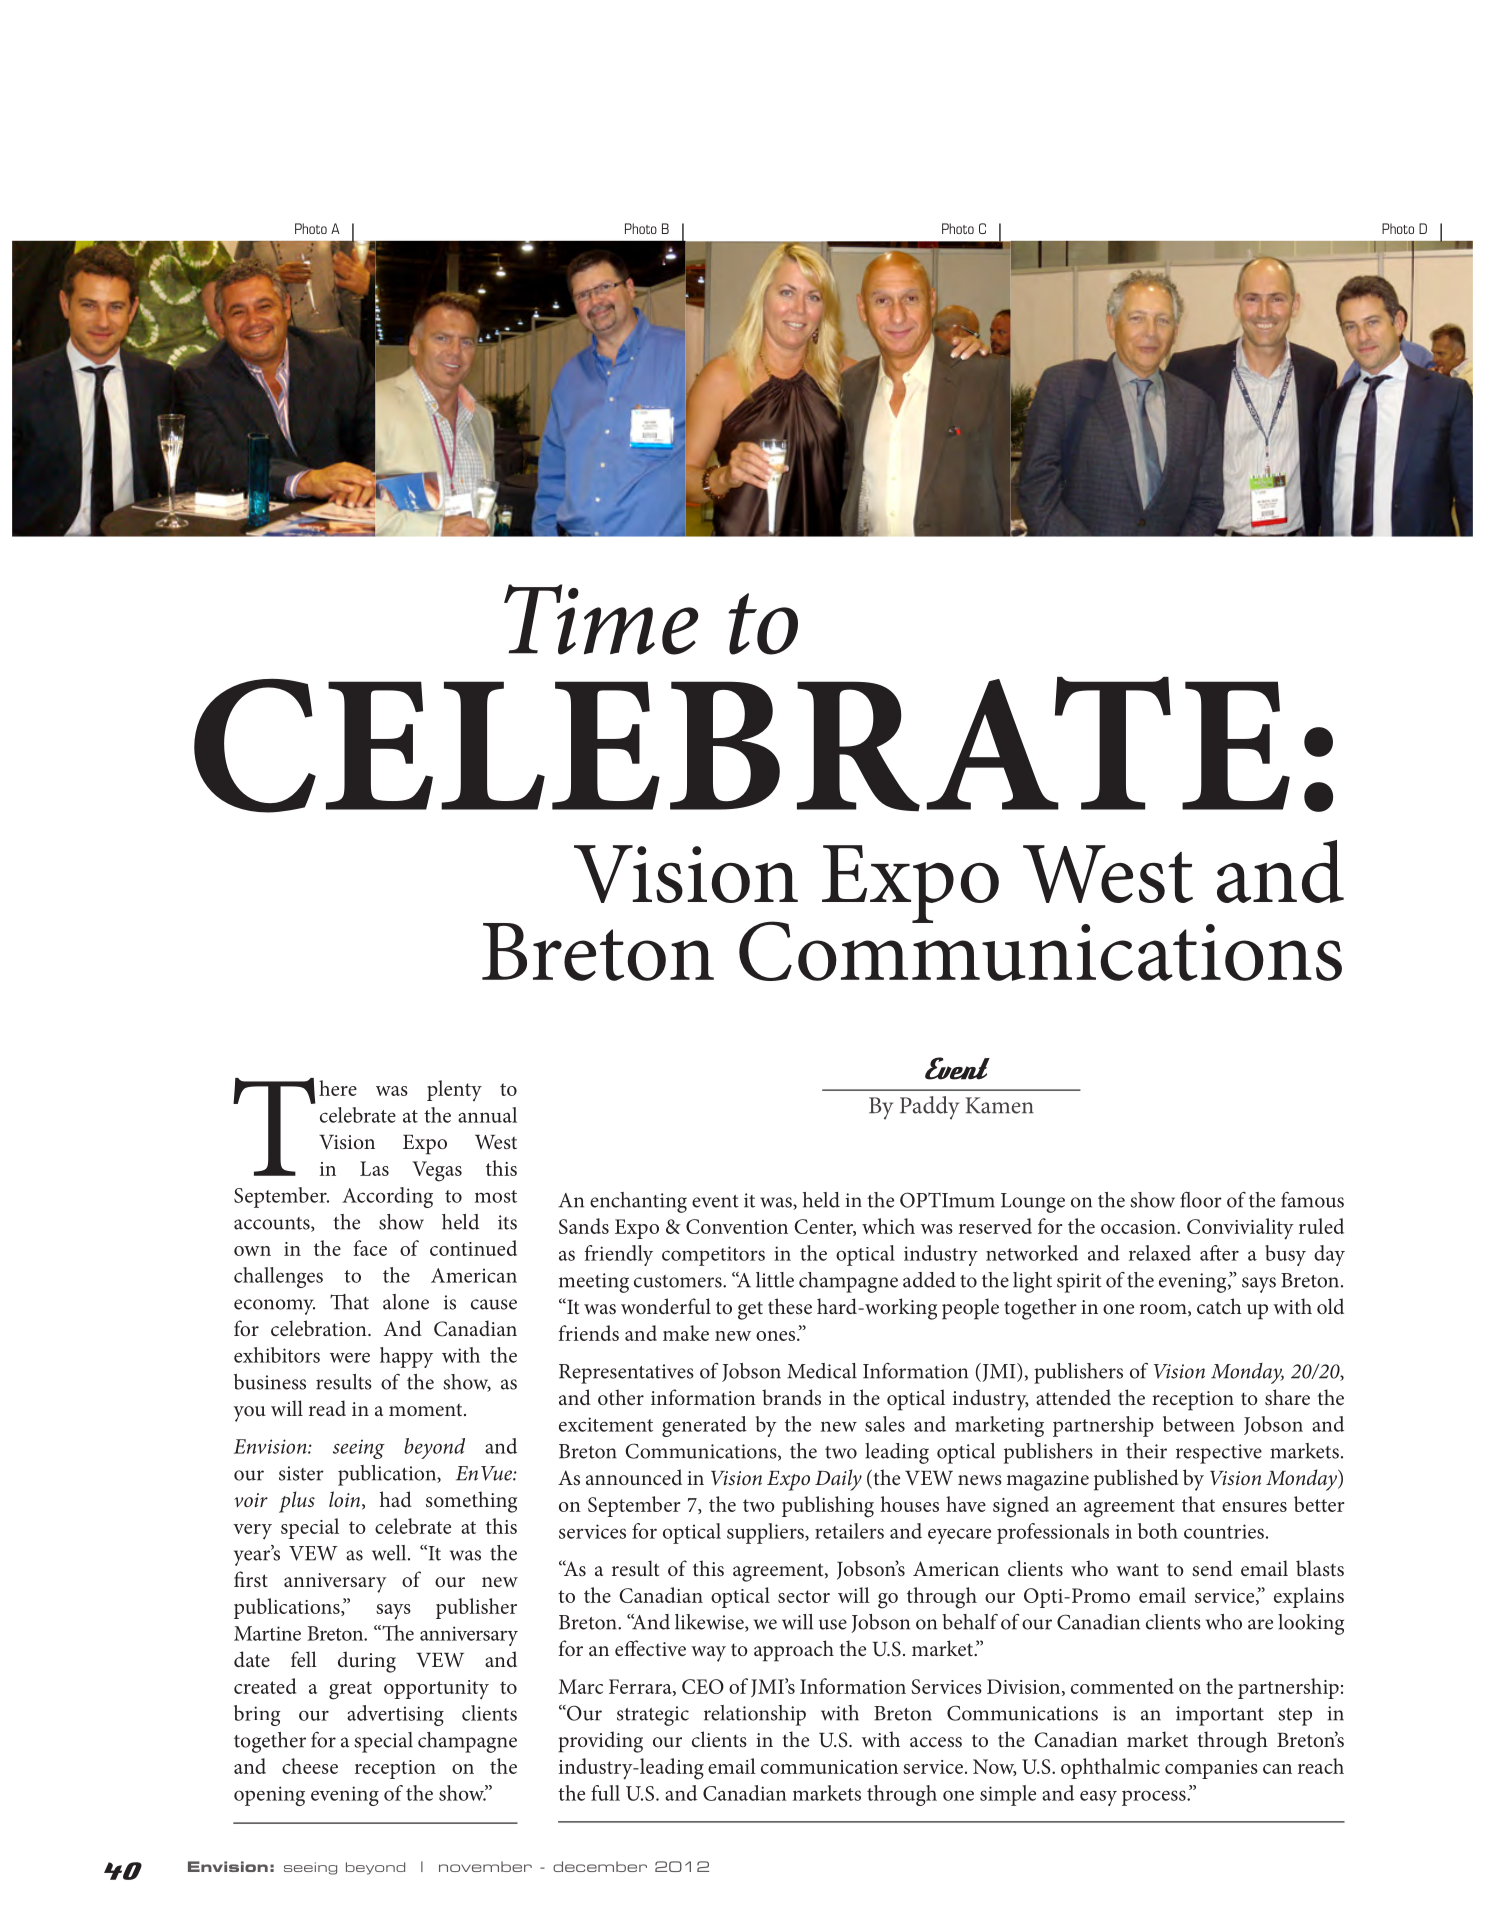 This screenshot has height=1922, width=1485. Describe the element at coordinates (1312, 1200) in the screenshot. I see `famous` at that location.
